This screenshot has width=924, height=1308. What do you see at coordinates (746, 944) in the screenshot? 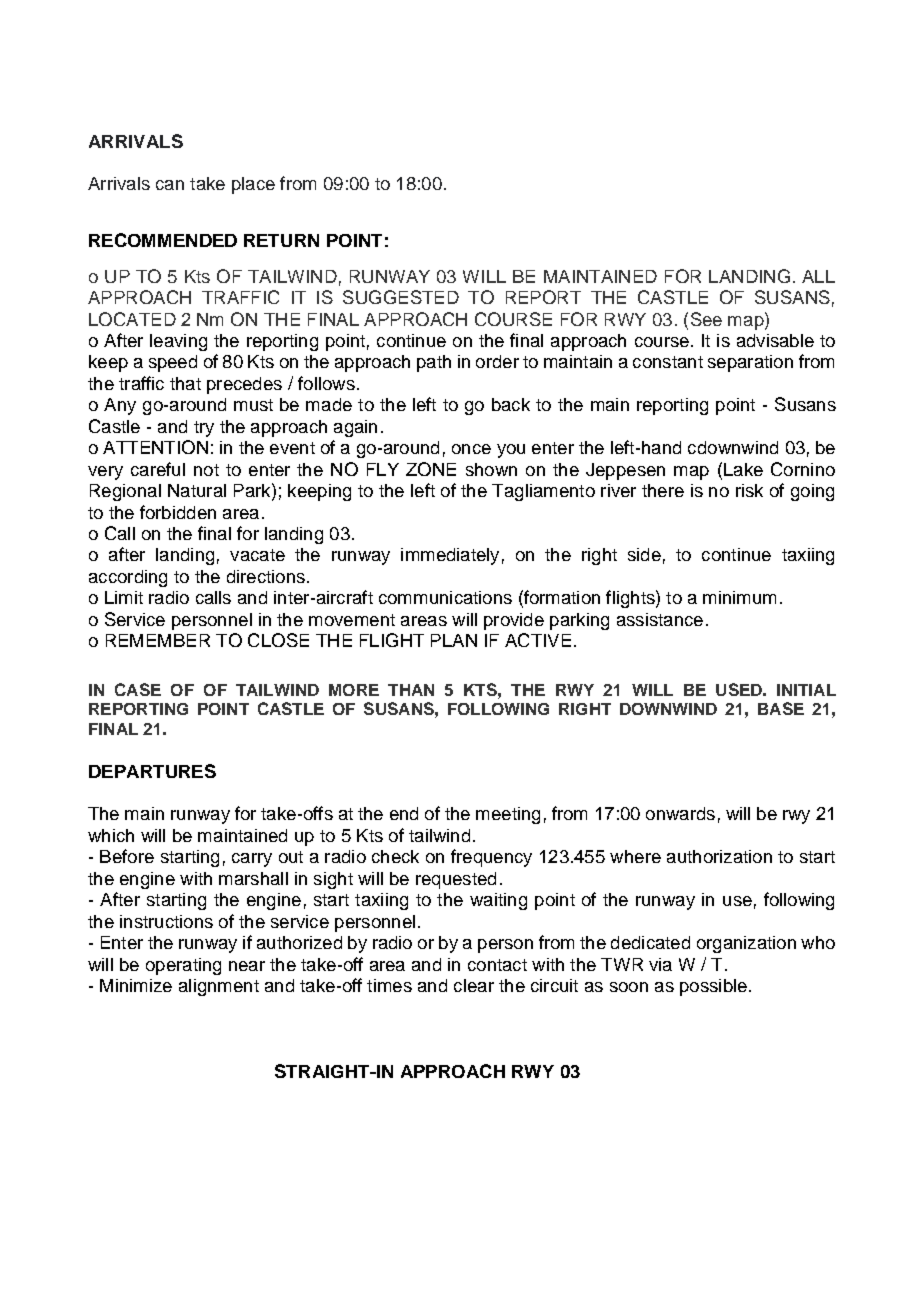
I see `organization` at bounding box center [746, 944].
